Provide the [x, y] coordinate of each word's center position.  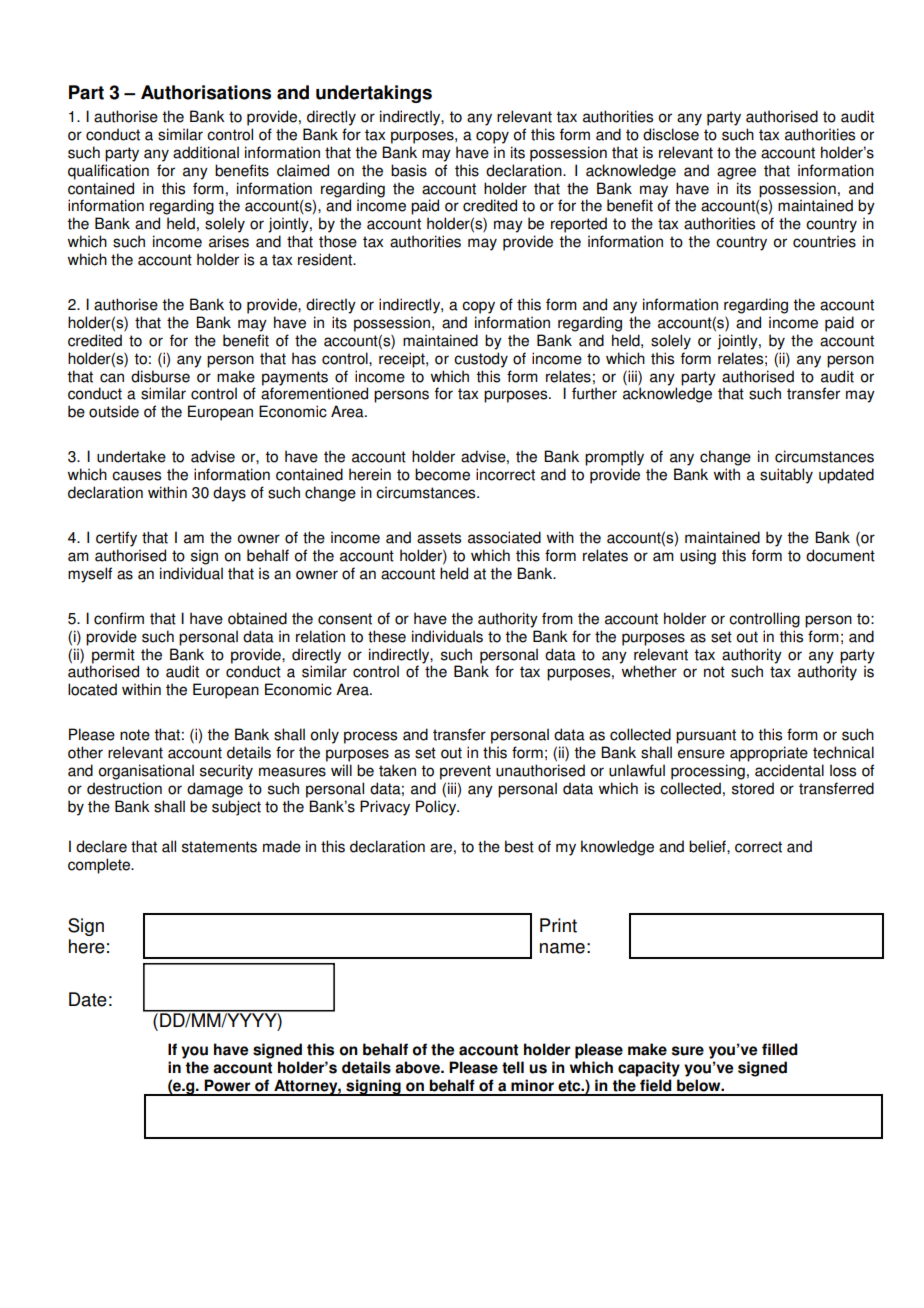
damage [215, 790]
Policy [437, 808]
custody [481, 360]
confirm [119, 618]
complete [100, 866]
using [698, 557]
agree [736, 173]
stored [753, 788]
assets [439, 538]
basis [409, 170]
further [594, 393]
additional [206, 152]
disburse [160, 376]
